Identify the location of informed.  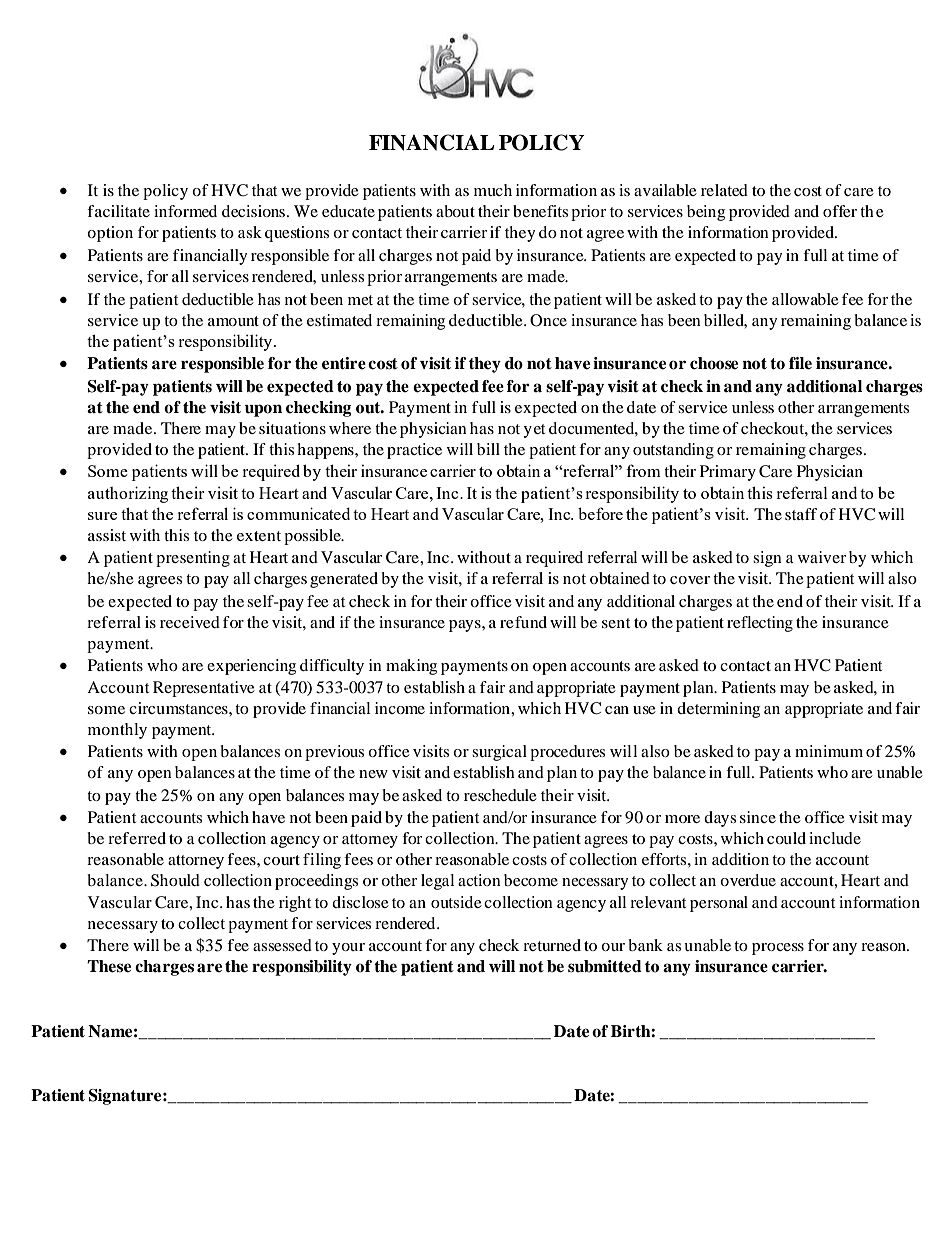
(185, 211).
